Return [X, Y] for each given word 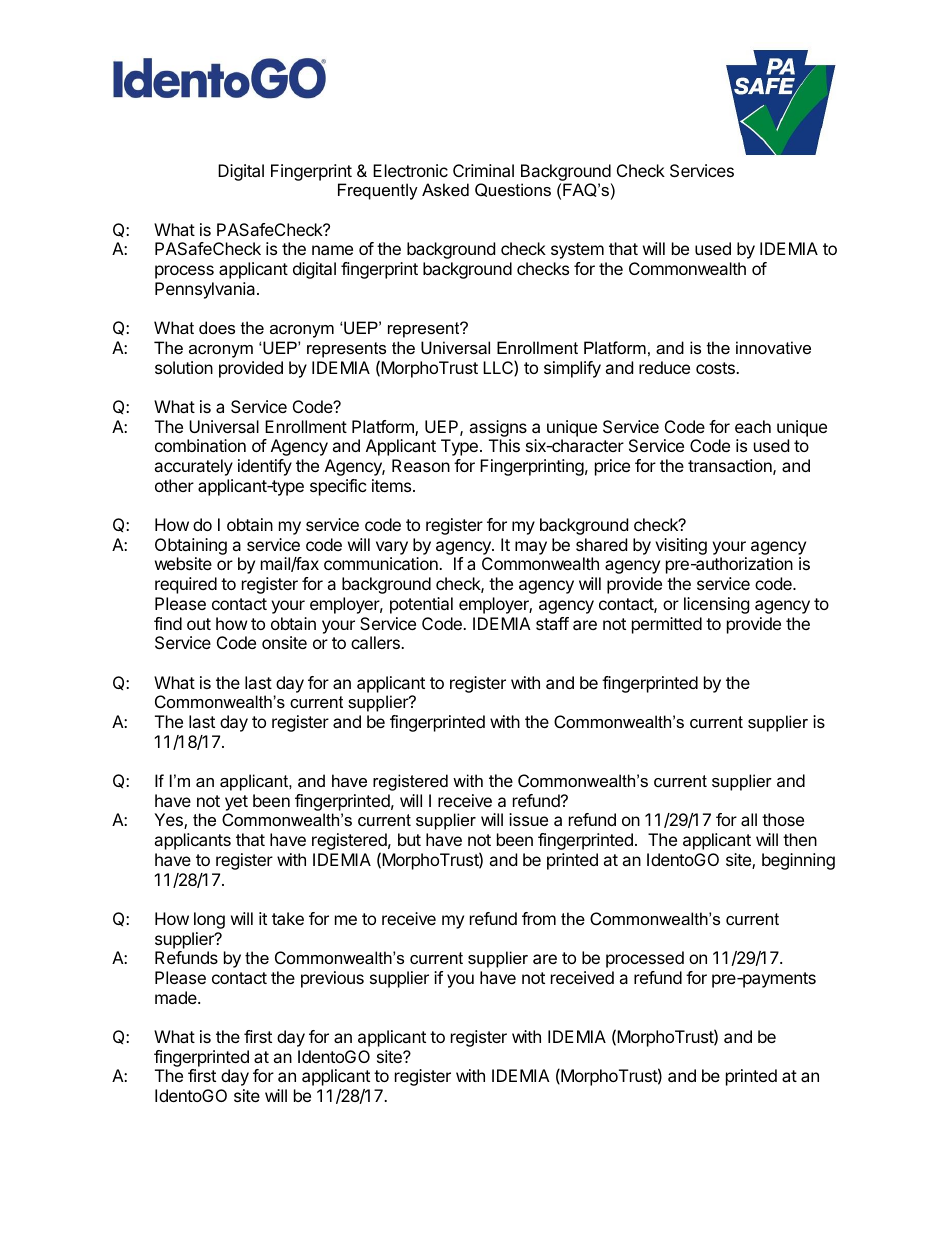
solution [184, 367]
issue [528, 819]
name [332, 250]
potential [421, 605]
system [577, 251]
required [186, 585]
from [539, 918]
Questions [513, 190]
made [177, 997]
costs [716, 368]
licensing [717, 605]
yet [236, 803]
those [783, 819]
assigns [498, 428]
